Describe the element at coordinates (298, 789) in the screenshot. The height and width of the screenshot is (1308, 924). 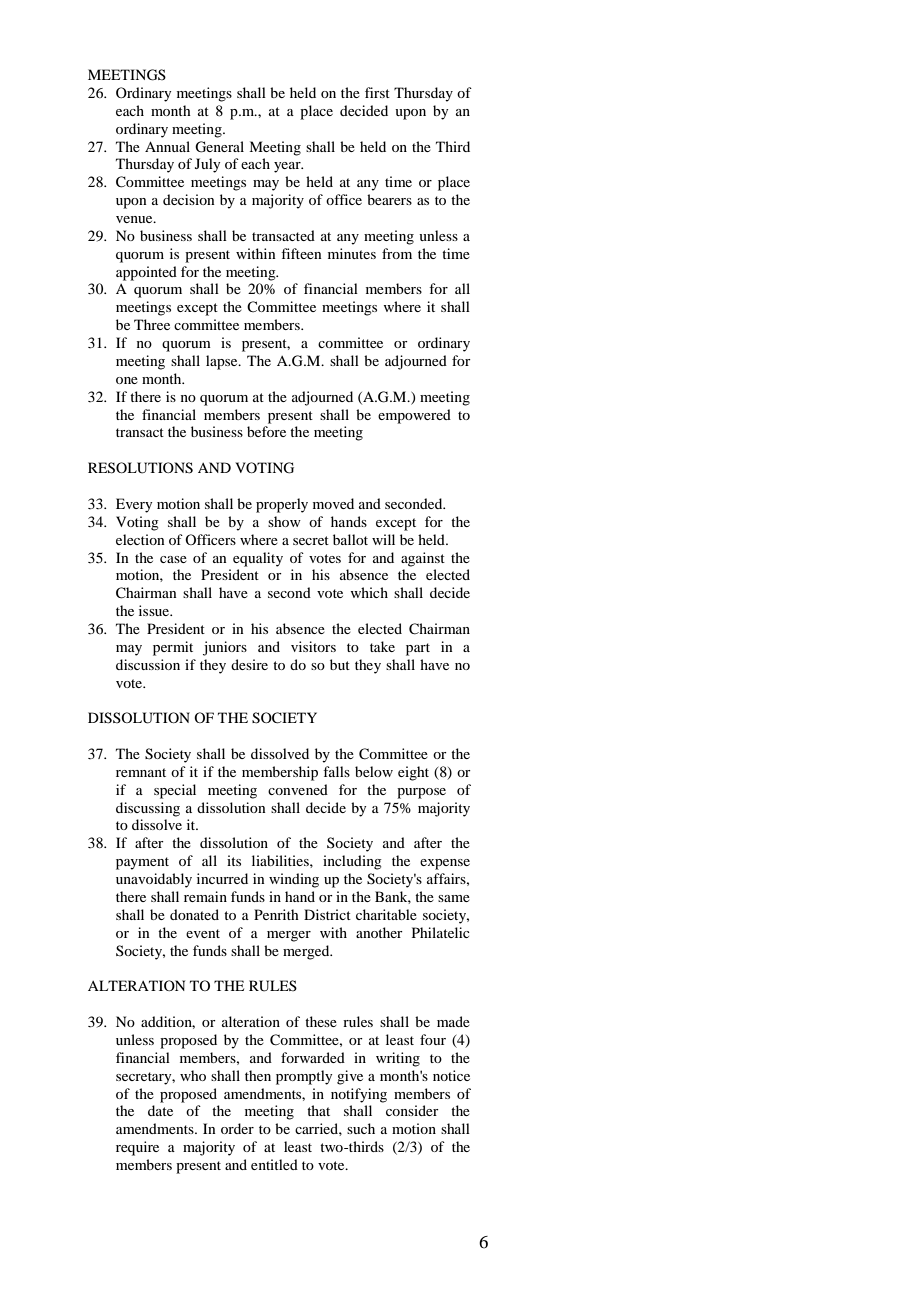
I see `convened` at that location.
